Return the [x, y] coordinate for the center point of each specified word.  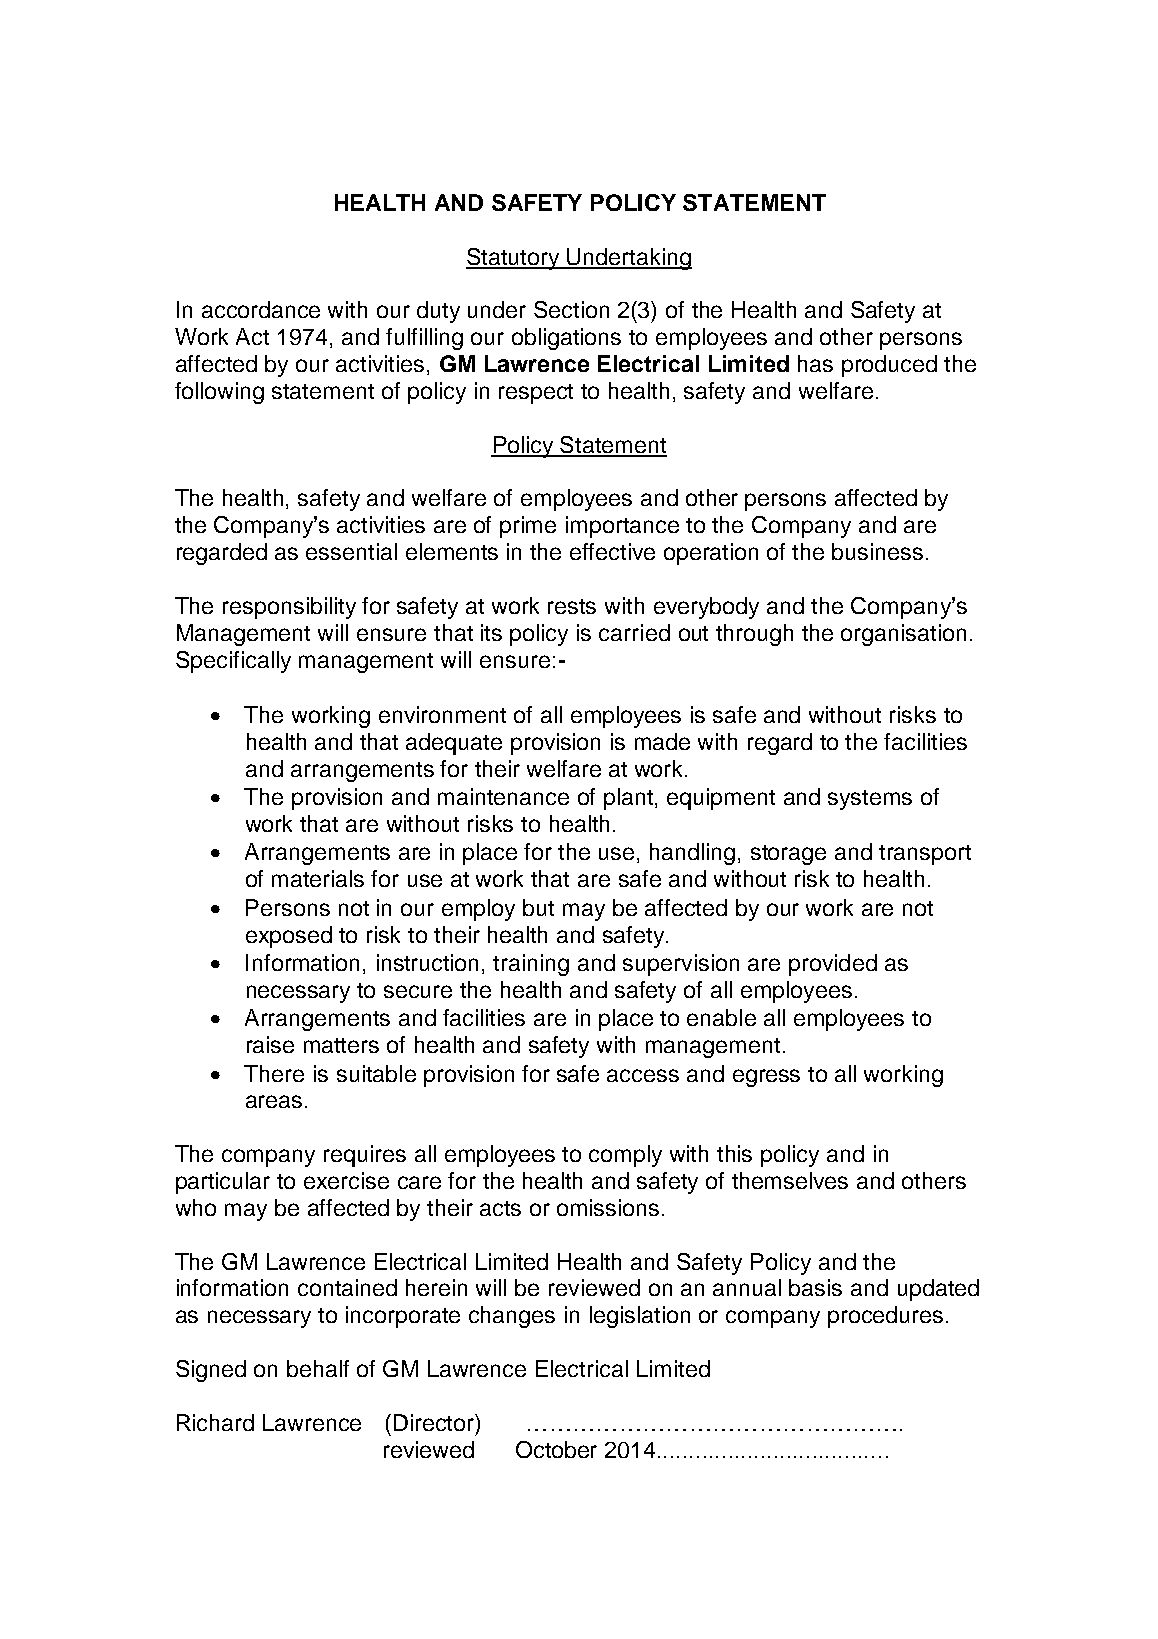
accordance [261, 309]
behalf [318, 1368]
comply [625, 1156]
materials [318, 878]
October [556, 1449]
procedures [885, 1317]
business [877, 551]
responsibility [289, 608]
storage [788, 855]
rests [572, 606]
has [815, 363]
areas [274, 1101]
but [538, 907]
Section [571, 309]
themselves [790, 1180]
